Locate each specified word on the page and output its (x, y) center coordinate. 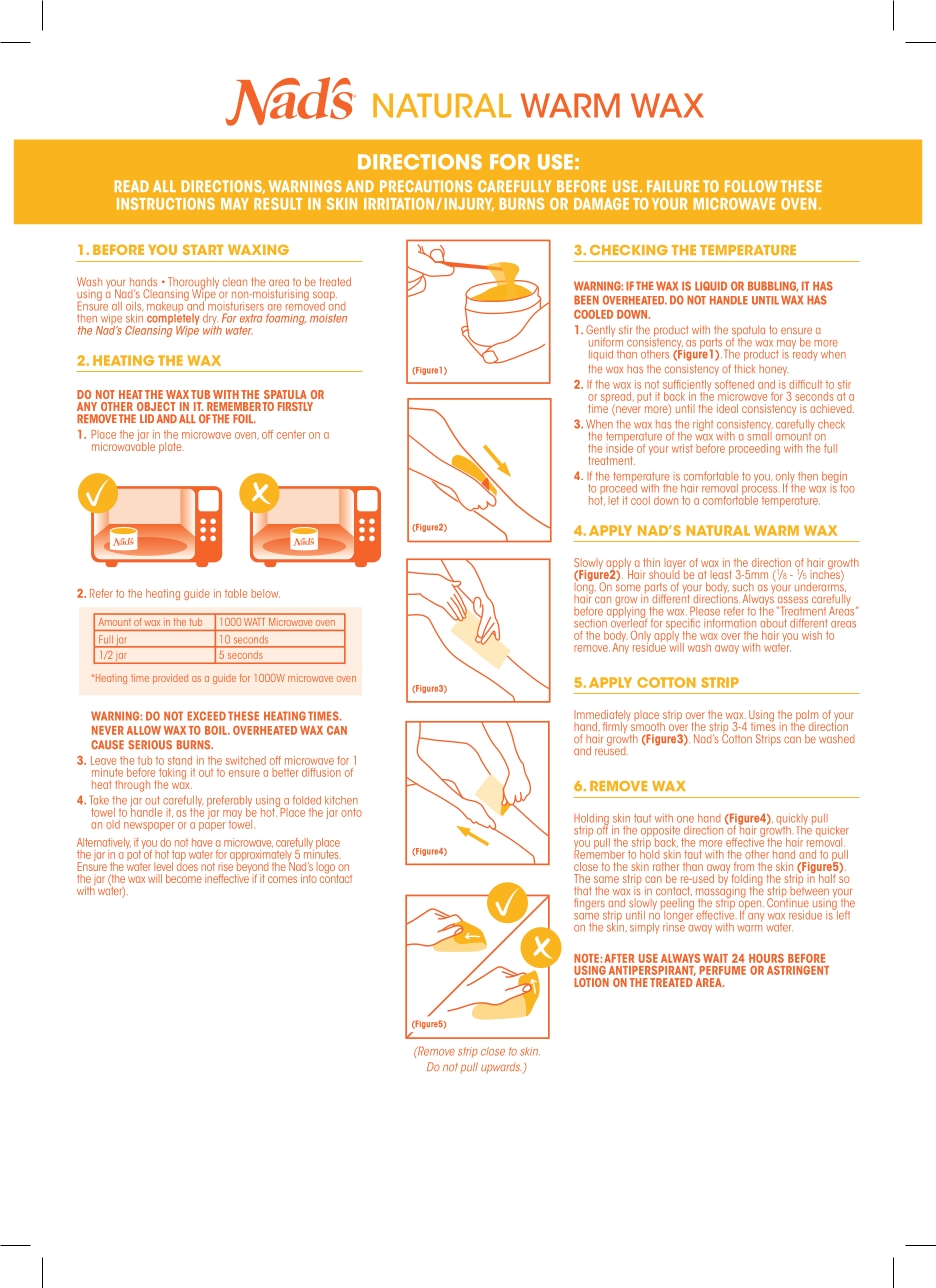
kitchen (341, 800)
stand (180, 760)
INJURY (469, 204)
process (759, 491)
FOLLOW (751, 186)
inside (620, 447)
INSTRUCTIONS (166, 204)
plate (171, 447)
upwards (501, 1068)
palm (806, 717)
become (184, 878)
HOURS (766, 958)
